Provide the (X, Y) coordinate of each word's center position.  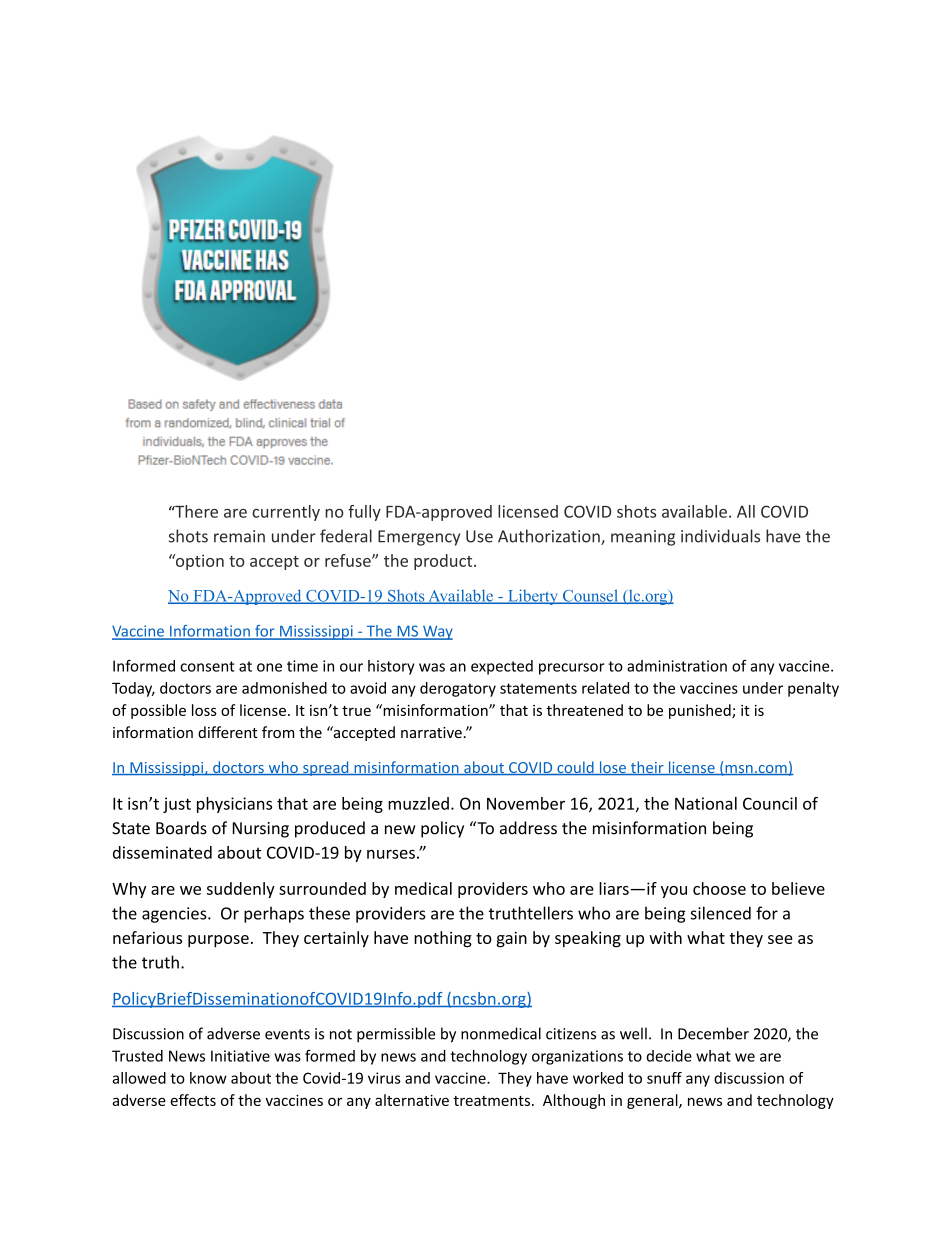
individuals (720, 536)
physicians (234, 805)
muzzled (418, 803)
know (208, 1078)
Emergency (419, 538)
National (706, 803)
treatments (491, 1101)
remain (239, 536)
